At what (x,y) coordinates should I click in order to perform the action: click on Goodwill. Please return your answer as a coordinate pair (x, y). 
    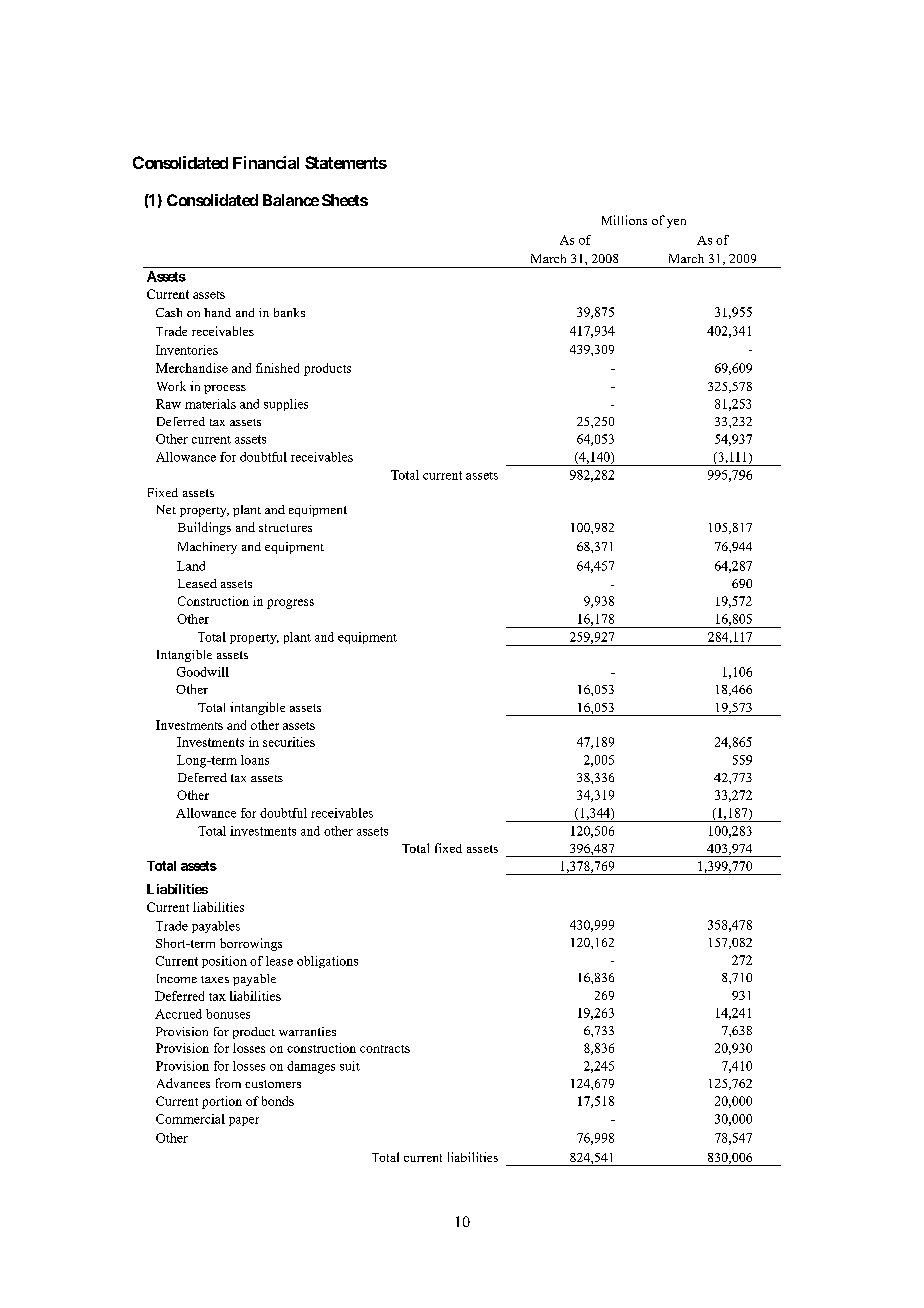
    Looking at the image, I should click on (203, 672).
